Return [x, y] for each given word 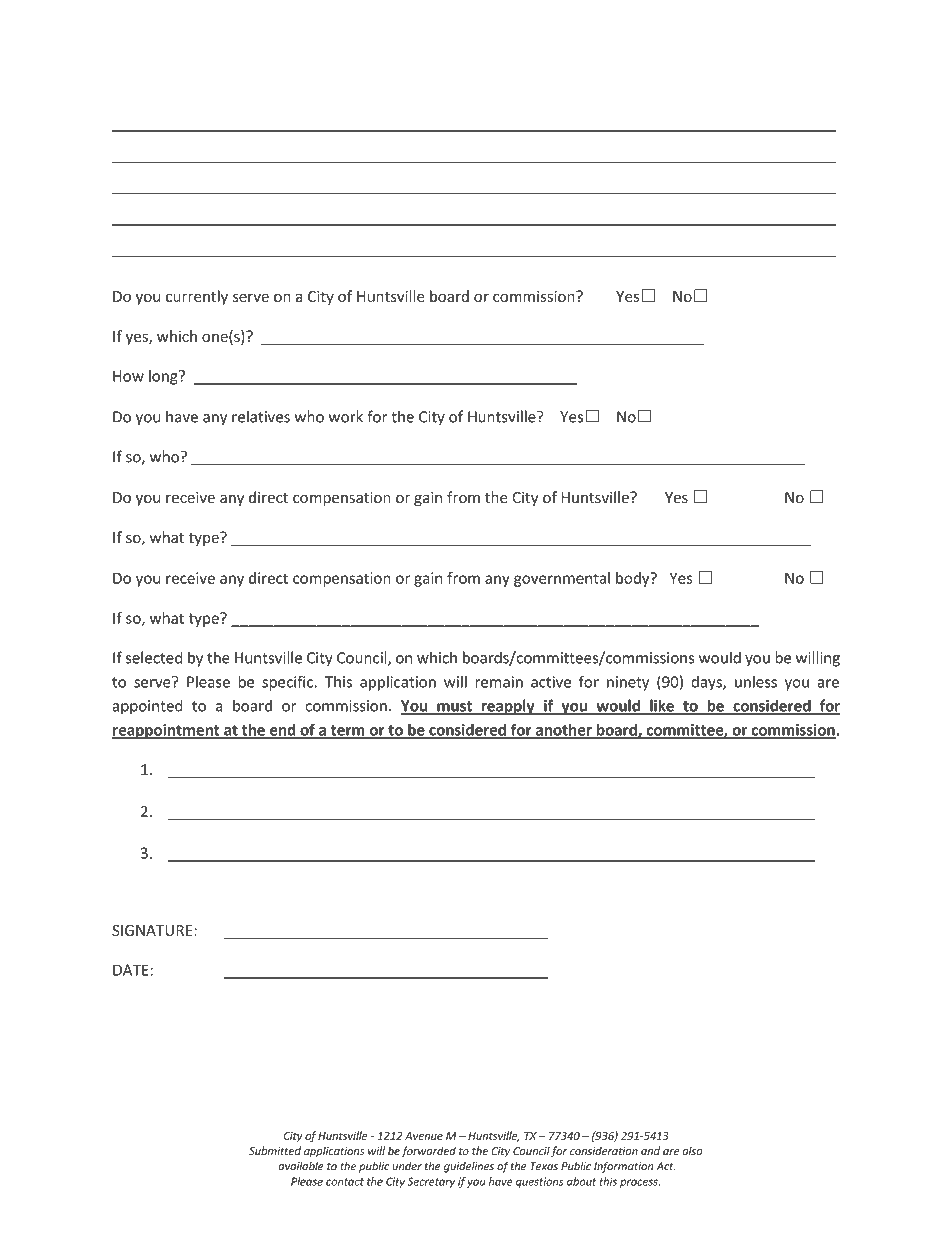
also [692, 1150]
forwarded [428, 1152]
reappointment [167, 731]
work [346, 416]
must [454, 707]
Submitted [275, 1150]
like [662, 706]
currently [197, 297]
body [634, 579]
